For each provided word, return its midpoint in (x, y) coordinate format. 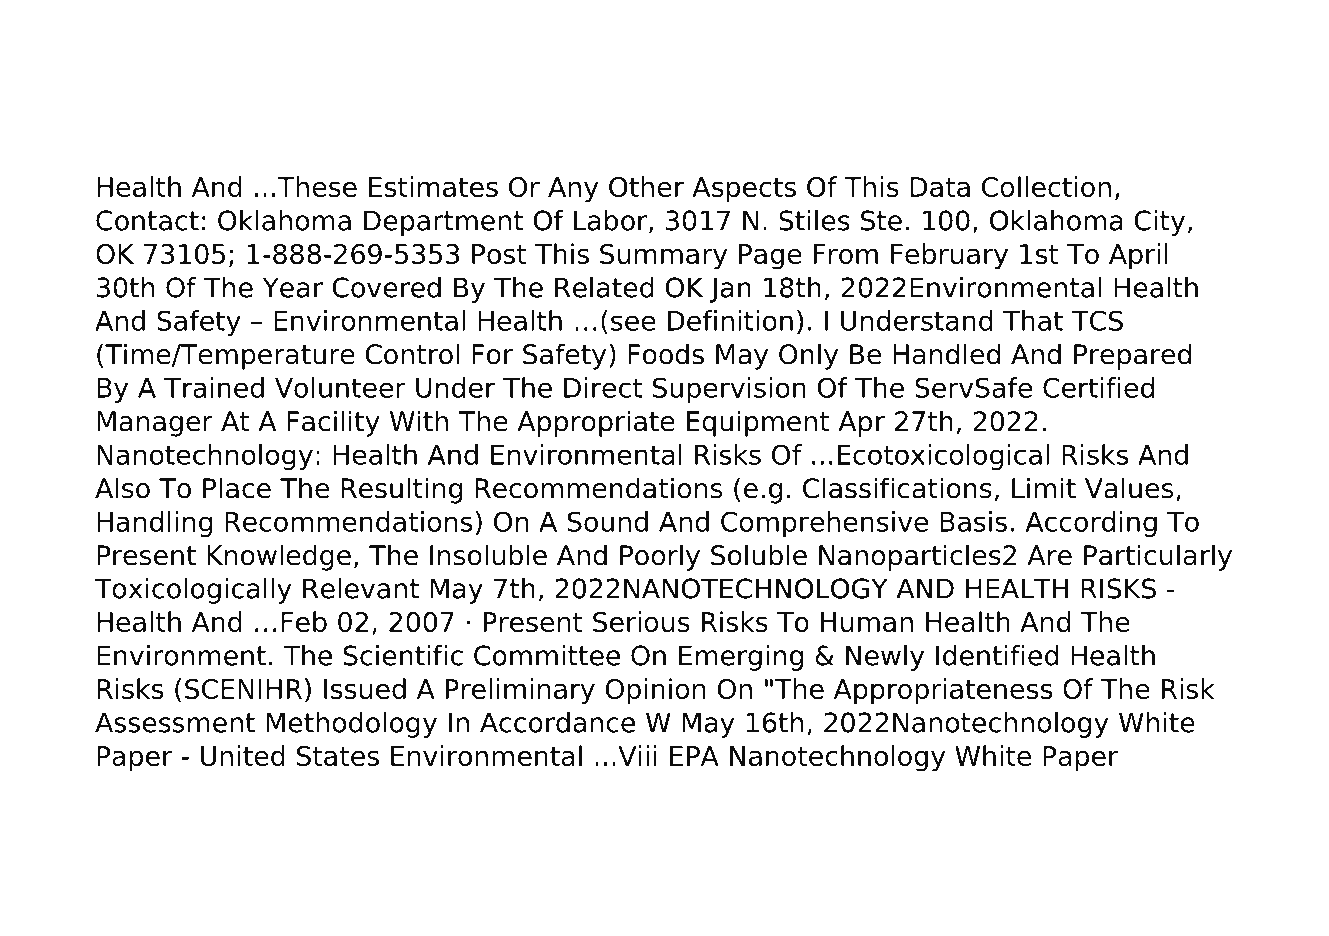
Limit (1044, 487)
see (633, 323)
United (243, 755)
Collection (1046, 186)
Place (237, 488)
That (1033, 320)
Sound (607, 521)
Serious (641, 621)
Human (867, 622)
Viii (637, 755)
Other (646, 186)
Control (412, 354)
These (317, 186)
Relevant (361, 588)
